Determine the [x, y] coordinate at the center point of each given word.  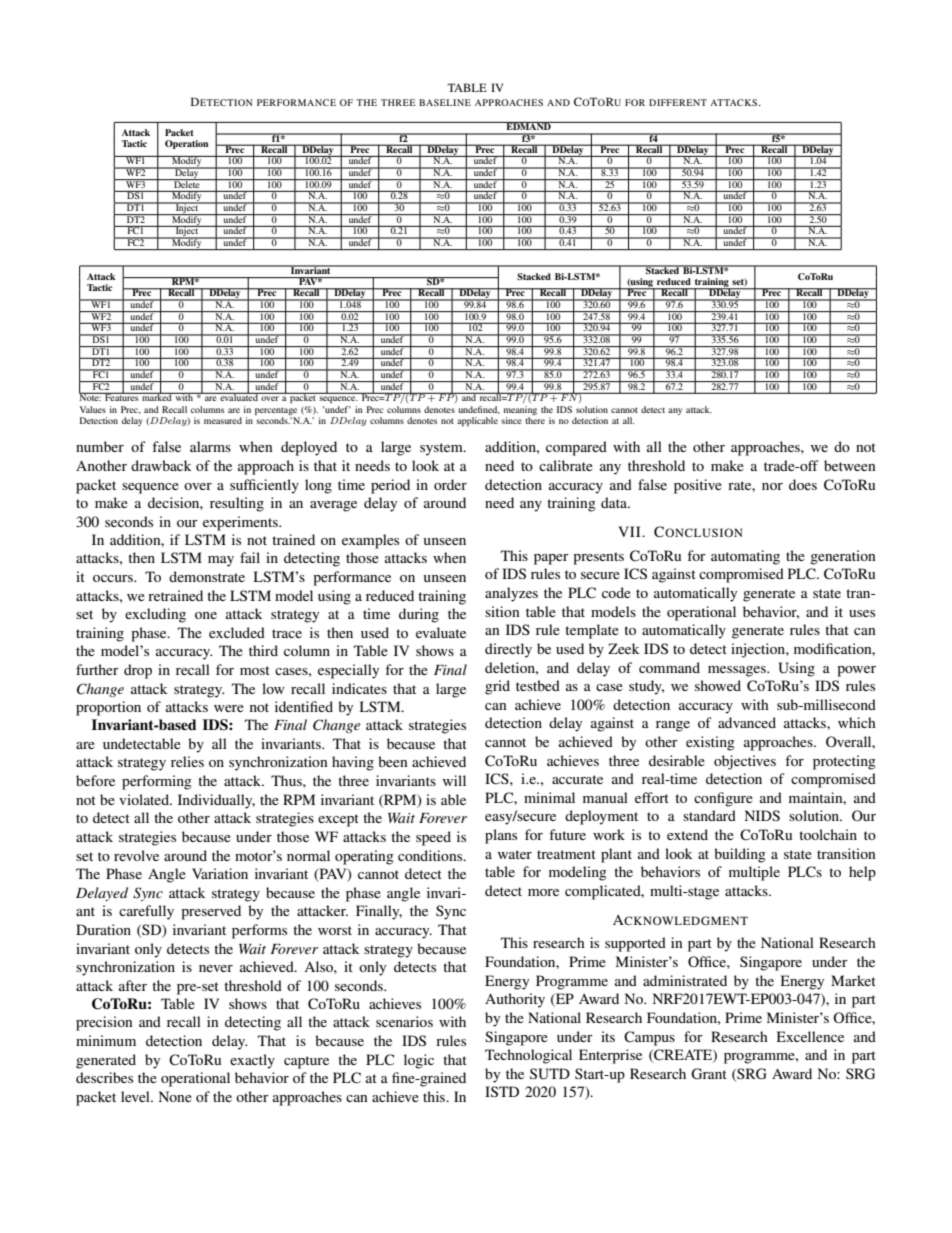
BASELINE [445, 102]
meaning [520, 410]
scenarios [404, 1021]
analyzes [511, 594]
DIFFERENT [678, 102]
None [175, 1096]
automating [745, 557]
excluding [155, 615]
